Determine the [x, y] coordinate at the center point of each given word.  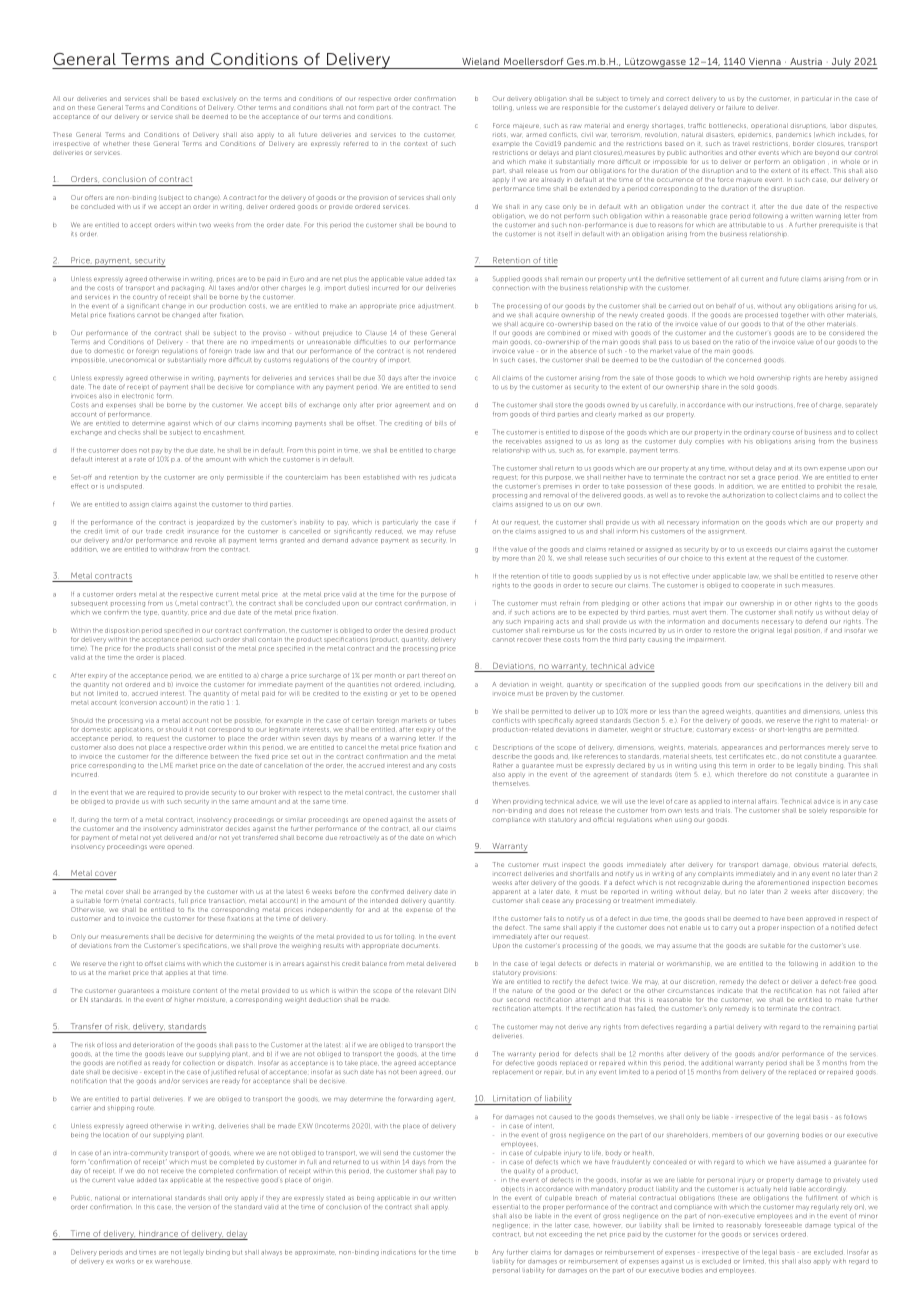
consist [204, 649]
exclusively [219, 99]
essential [506, 1207]
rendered [441, 351]
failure [735, 107]
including [439, 685]
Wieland [480, 61]
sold [747, 387]
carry [729, 929]
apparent [506, 892]
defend [816, 621]
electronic [137, 396]
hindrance [158, 1234]
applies [177, 973]
